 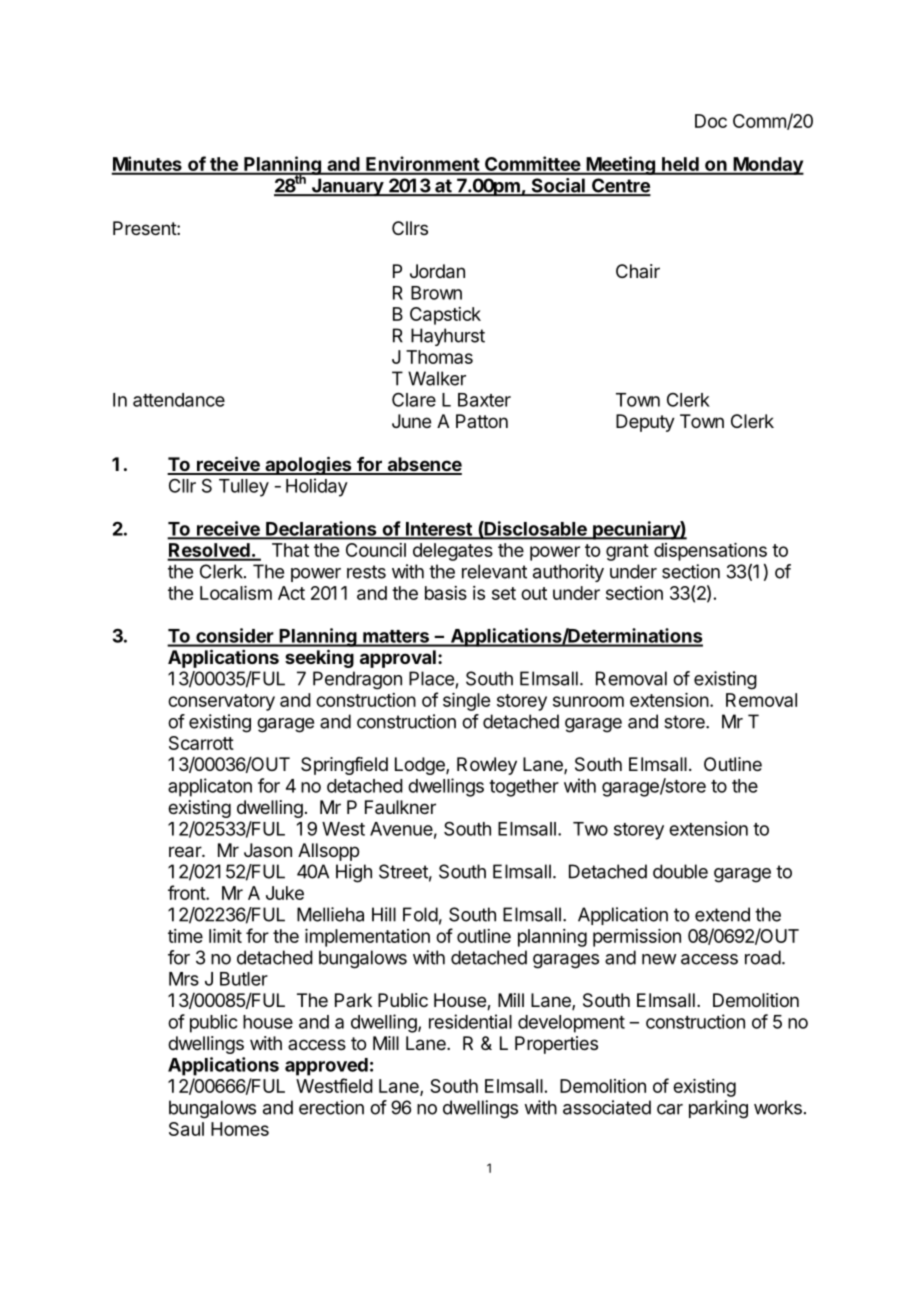 What do you see at coordinates (240, 1129) in the document?
I see `Homes` at bounding box center [240, 1129].
